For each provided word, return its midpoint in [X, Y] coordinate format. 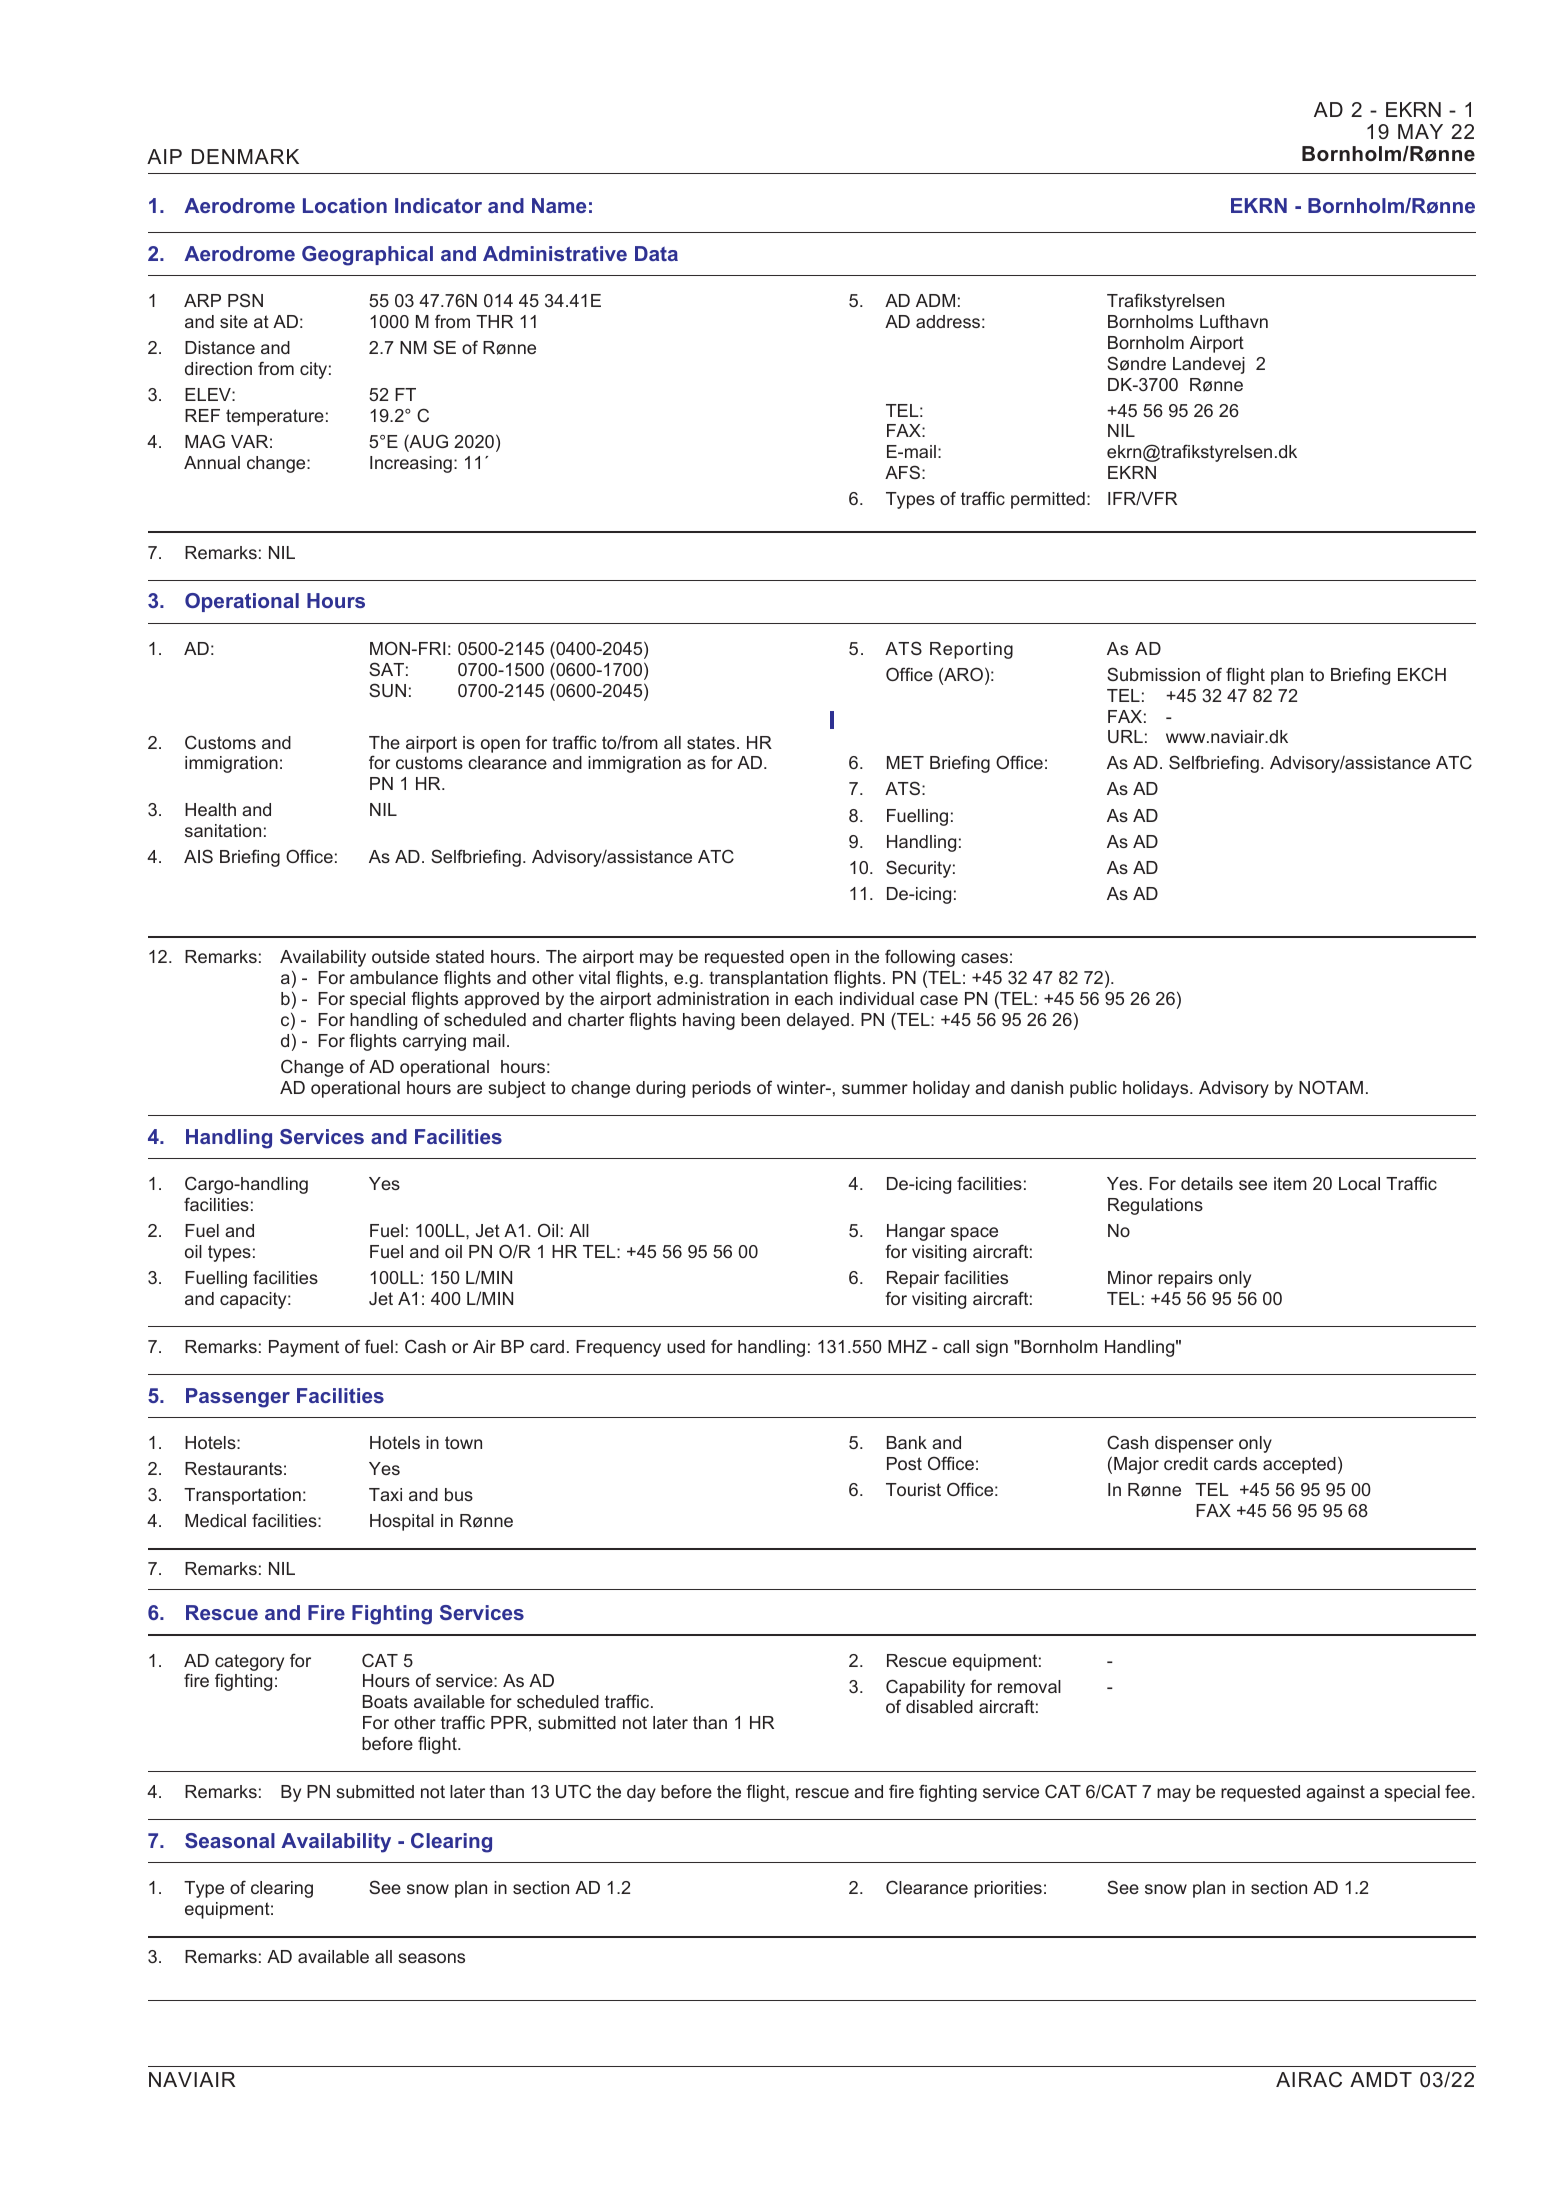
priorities [1008, 1889]
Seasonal [230, 1840]
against [1335, 1793]
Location [345, 205]
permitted [1048, 500]
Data [656, 253]
